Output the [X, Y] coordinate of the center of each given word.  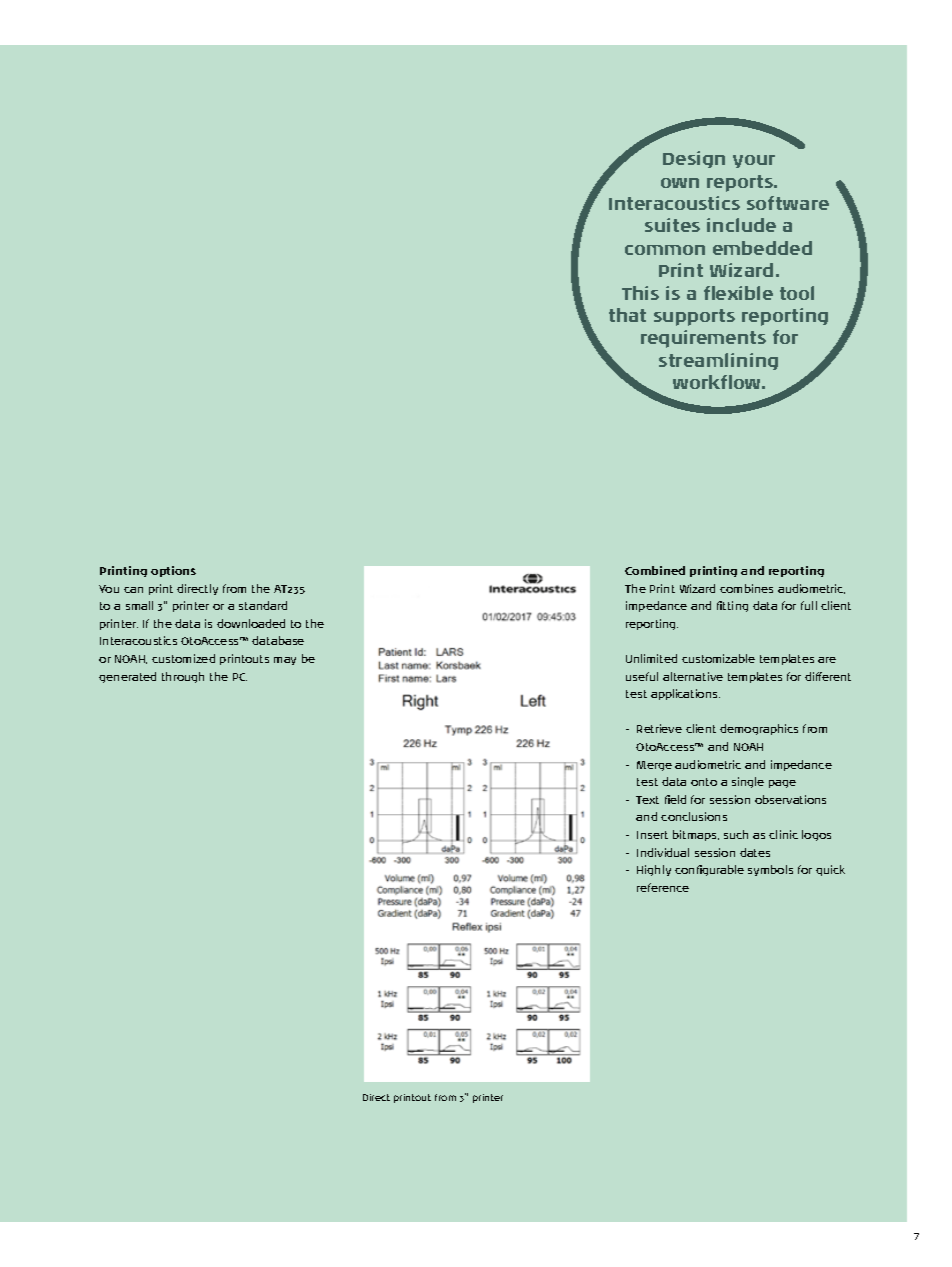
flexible [738, 293]
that [627, 315]
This [640, 293]
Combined [655, 570]
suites [672, 225]
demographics [759, 729]
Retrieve [659, 728]
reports [741, 183]
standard [263, 605]
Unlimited [651, 658]
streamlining [718, 361]
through [183, 677]
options [173, 571]
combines [746, 588]
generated [127, 677]
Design [694, 159]
